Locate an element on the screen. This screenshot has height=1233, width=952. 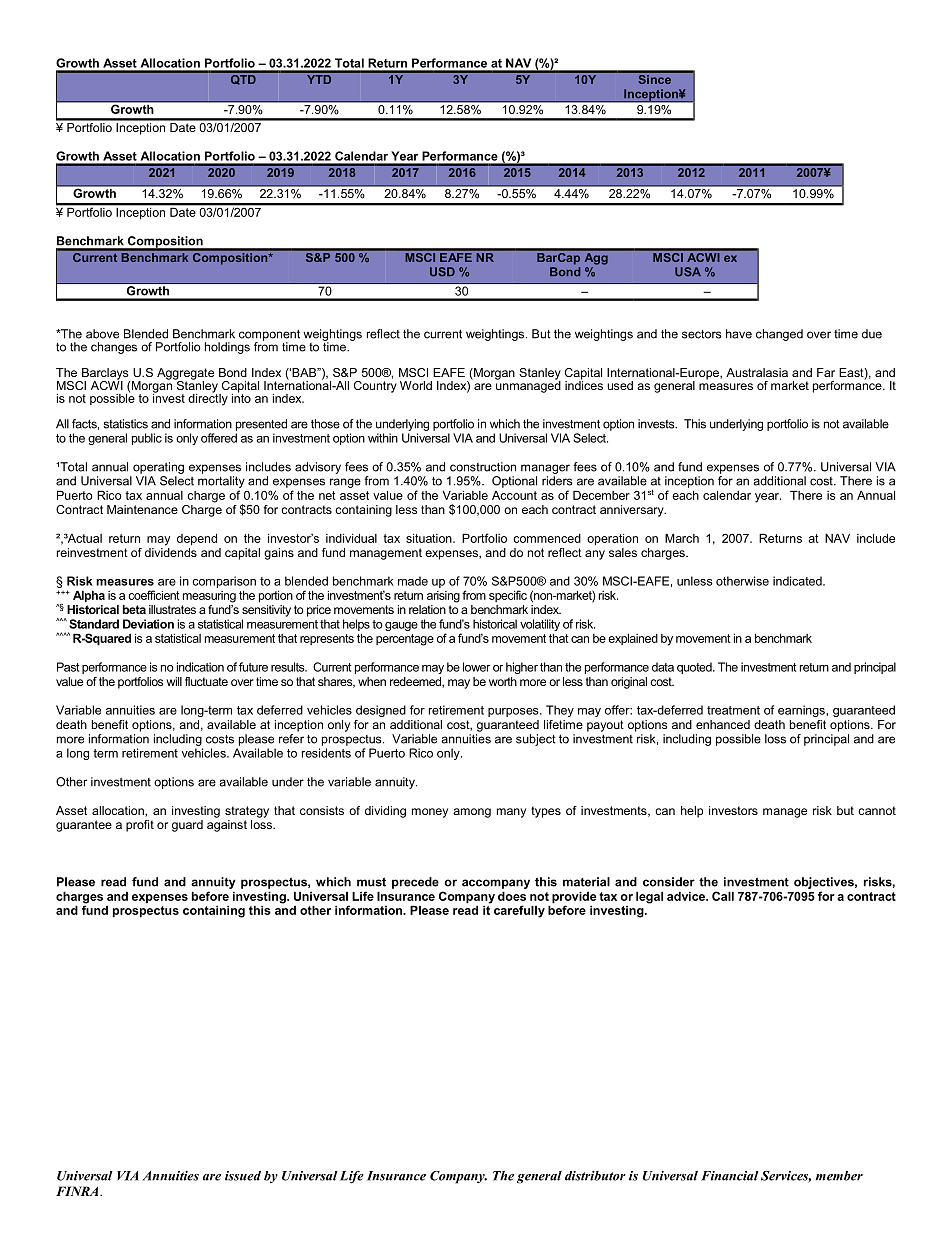
Deviation is located at coordinates (148, 624).
